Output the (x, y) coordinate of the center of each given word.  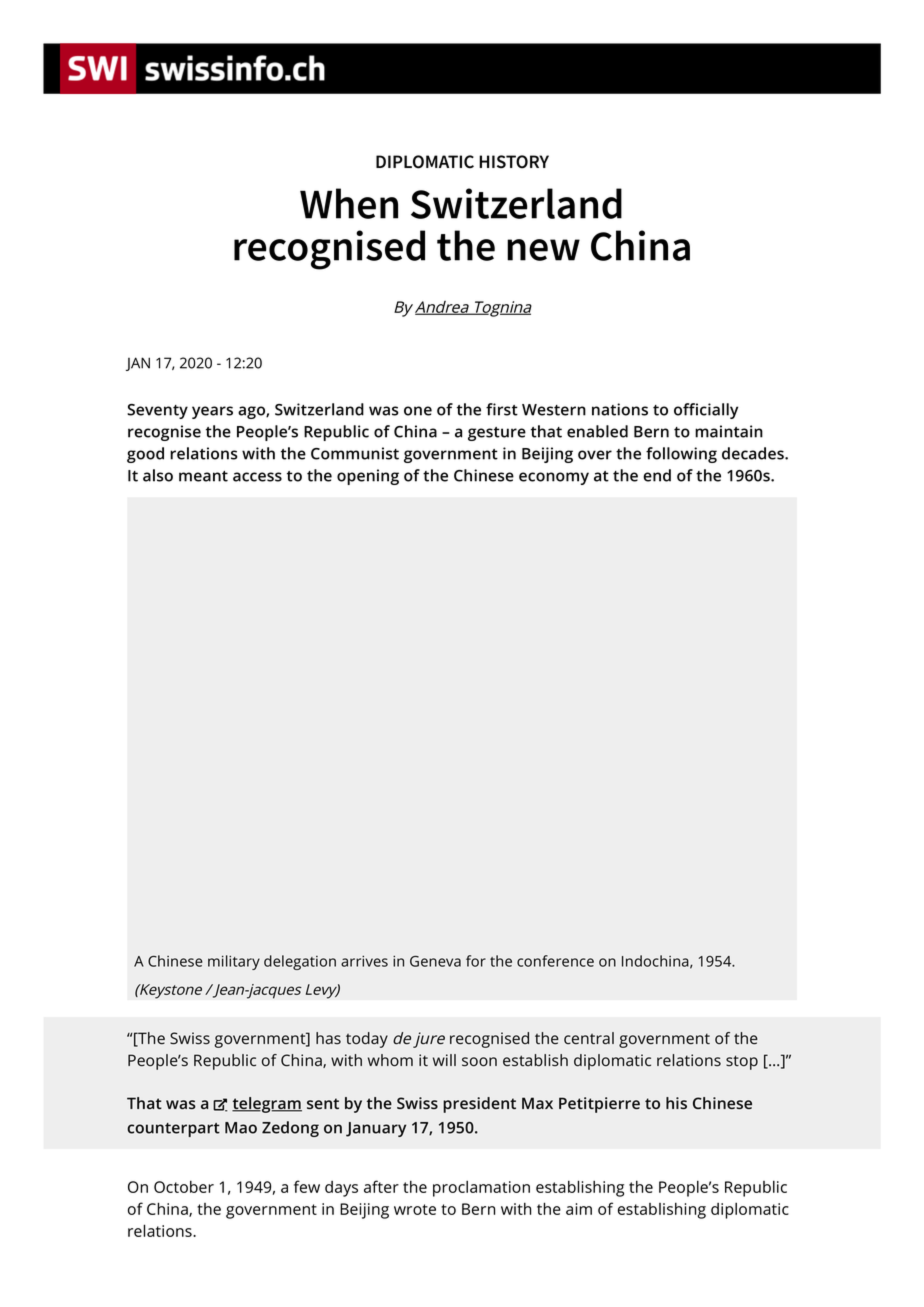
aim (579, 1209)
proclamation (481, 1188)
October (184, 1186)
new (543, 250)
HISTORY (514, 162)
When (349, 203)
